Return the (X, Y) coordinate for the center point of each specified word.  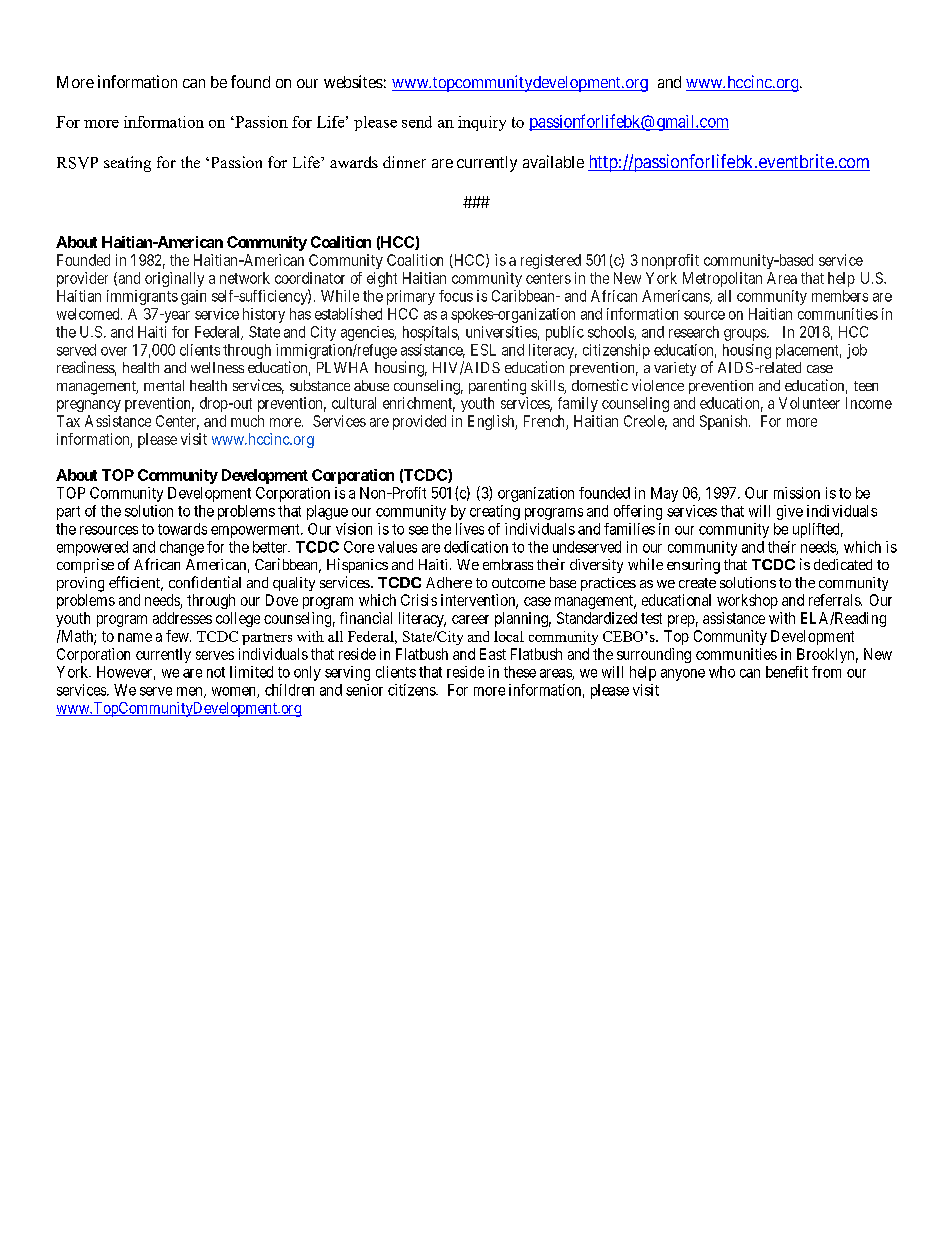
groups (746, 335)
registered (551, 261)
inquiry (482, 123)
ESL (483, 350)
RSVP (77, 163)
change (182, 548)
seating (127, 164)
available (553, 161)
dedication (476, 547)
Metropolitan (722, 279)
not (216, 672)
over (114, 351)
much (247, 421)
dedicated (843, 564)
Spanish (725, 422)
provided (419, 422)
